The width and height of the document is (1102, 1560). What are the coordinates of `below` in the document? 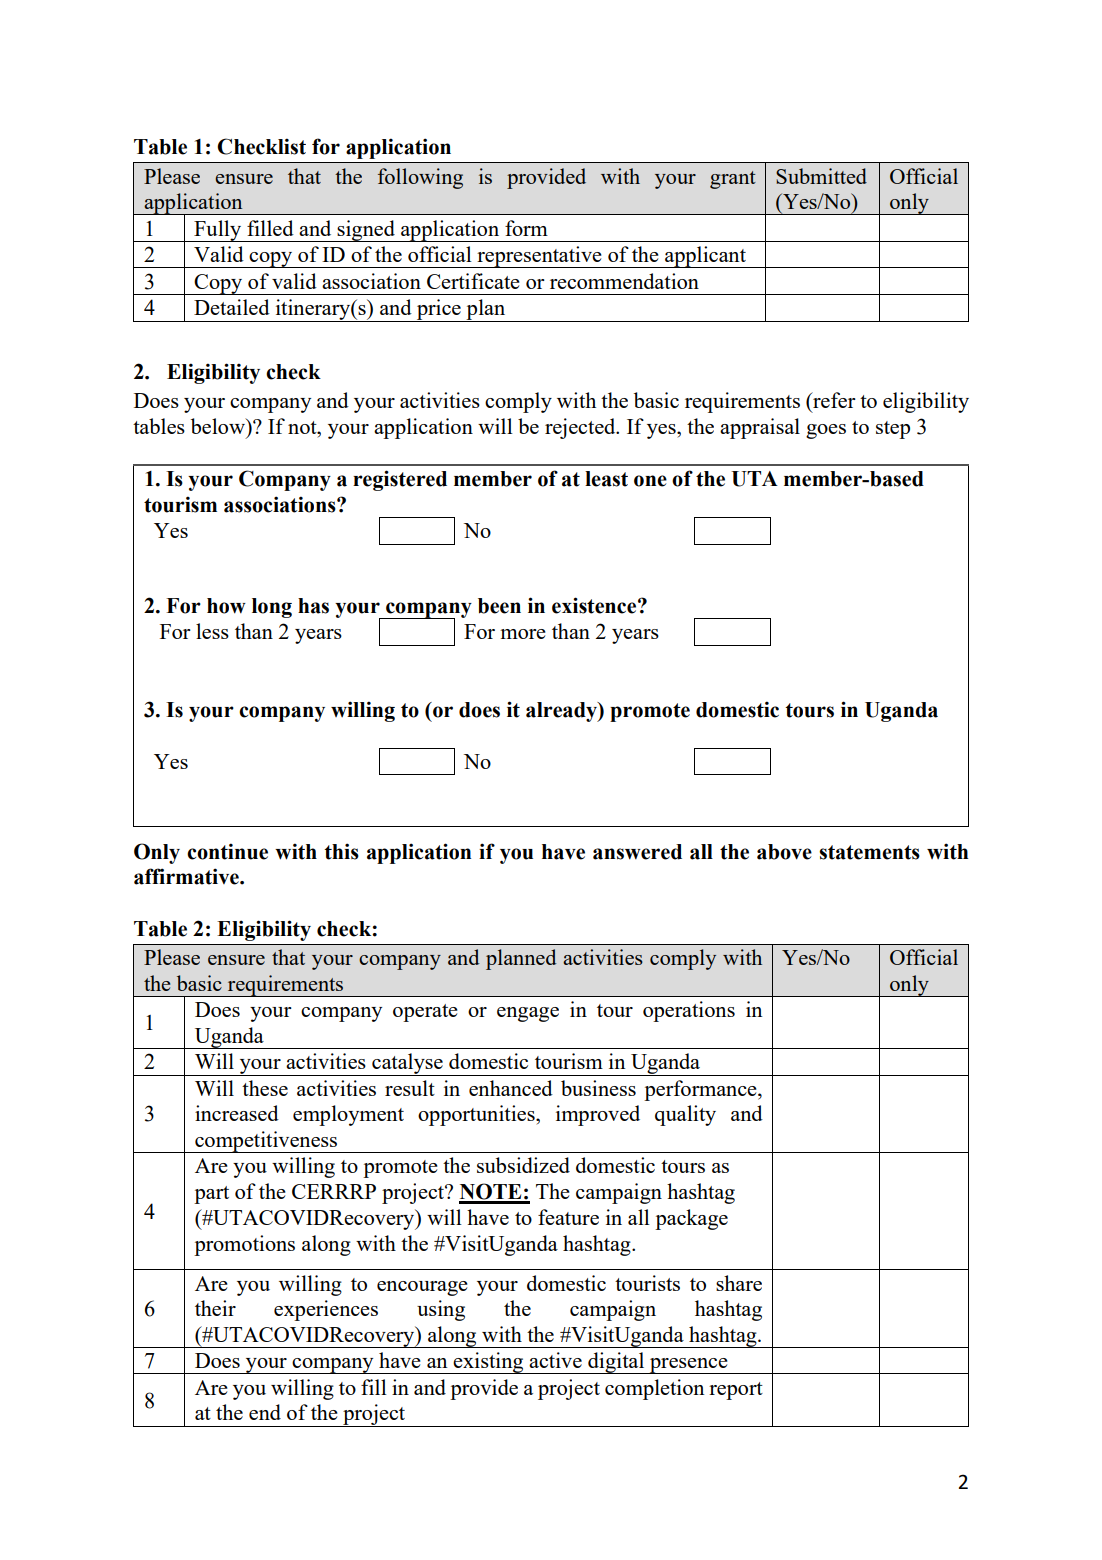 It's located at (219, 426).
